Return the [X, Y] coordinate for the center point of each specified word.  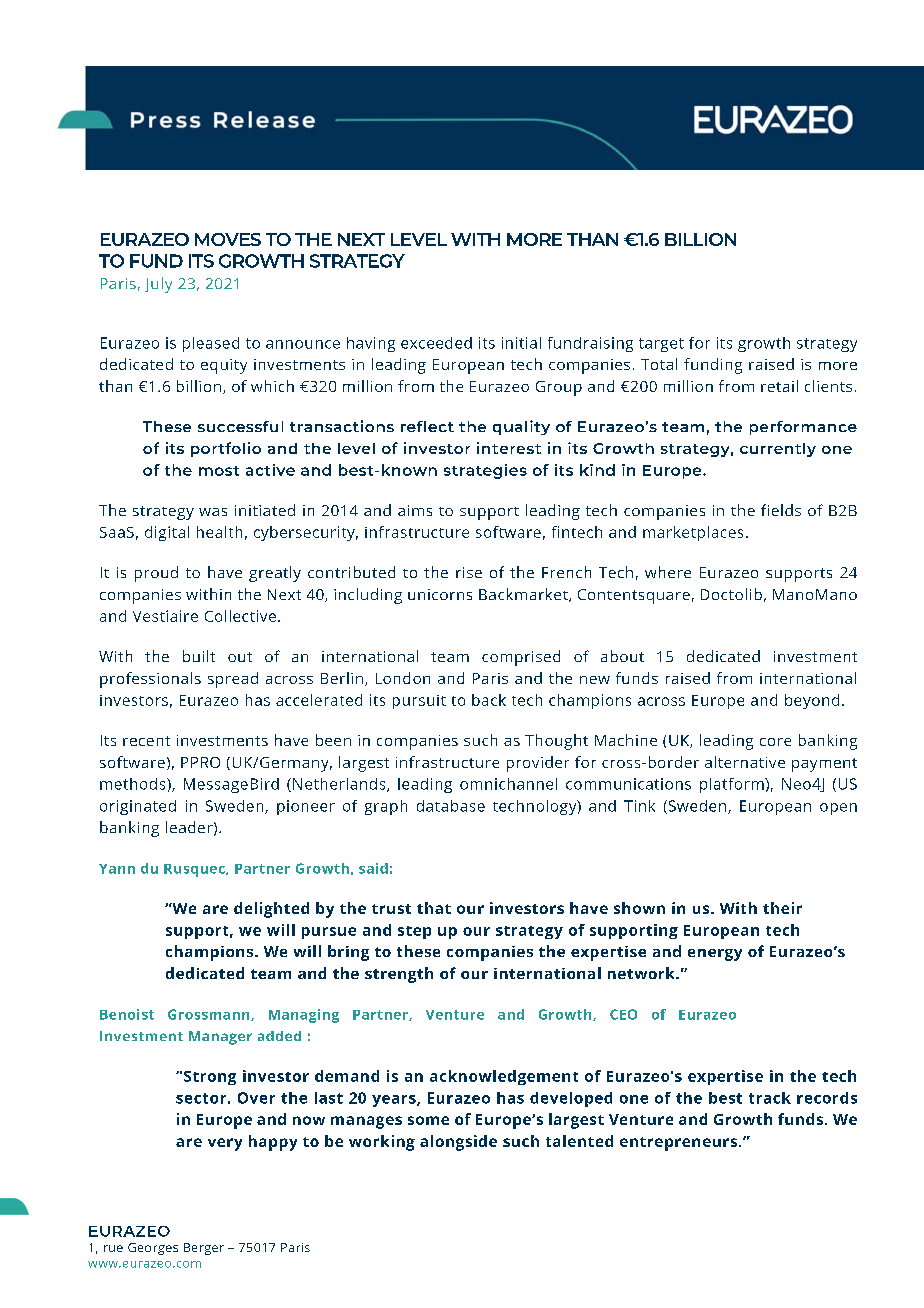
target [661, 345]
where [668, 572]
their [782, 908]
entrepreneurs [678, 1144]
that [434, 908]
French [566, 572]
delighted [271, 910]
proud [156, 574]
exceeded [436, 343]
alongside [458, 1143]
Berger [204, 1249]
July [158, 285]
